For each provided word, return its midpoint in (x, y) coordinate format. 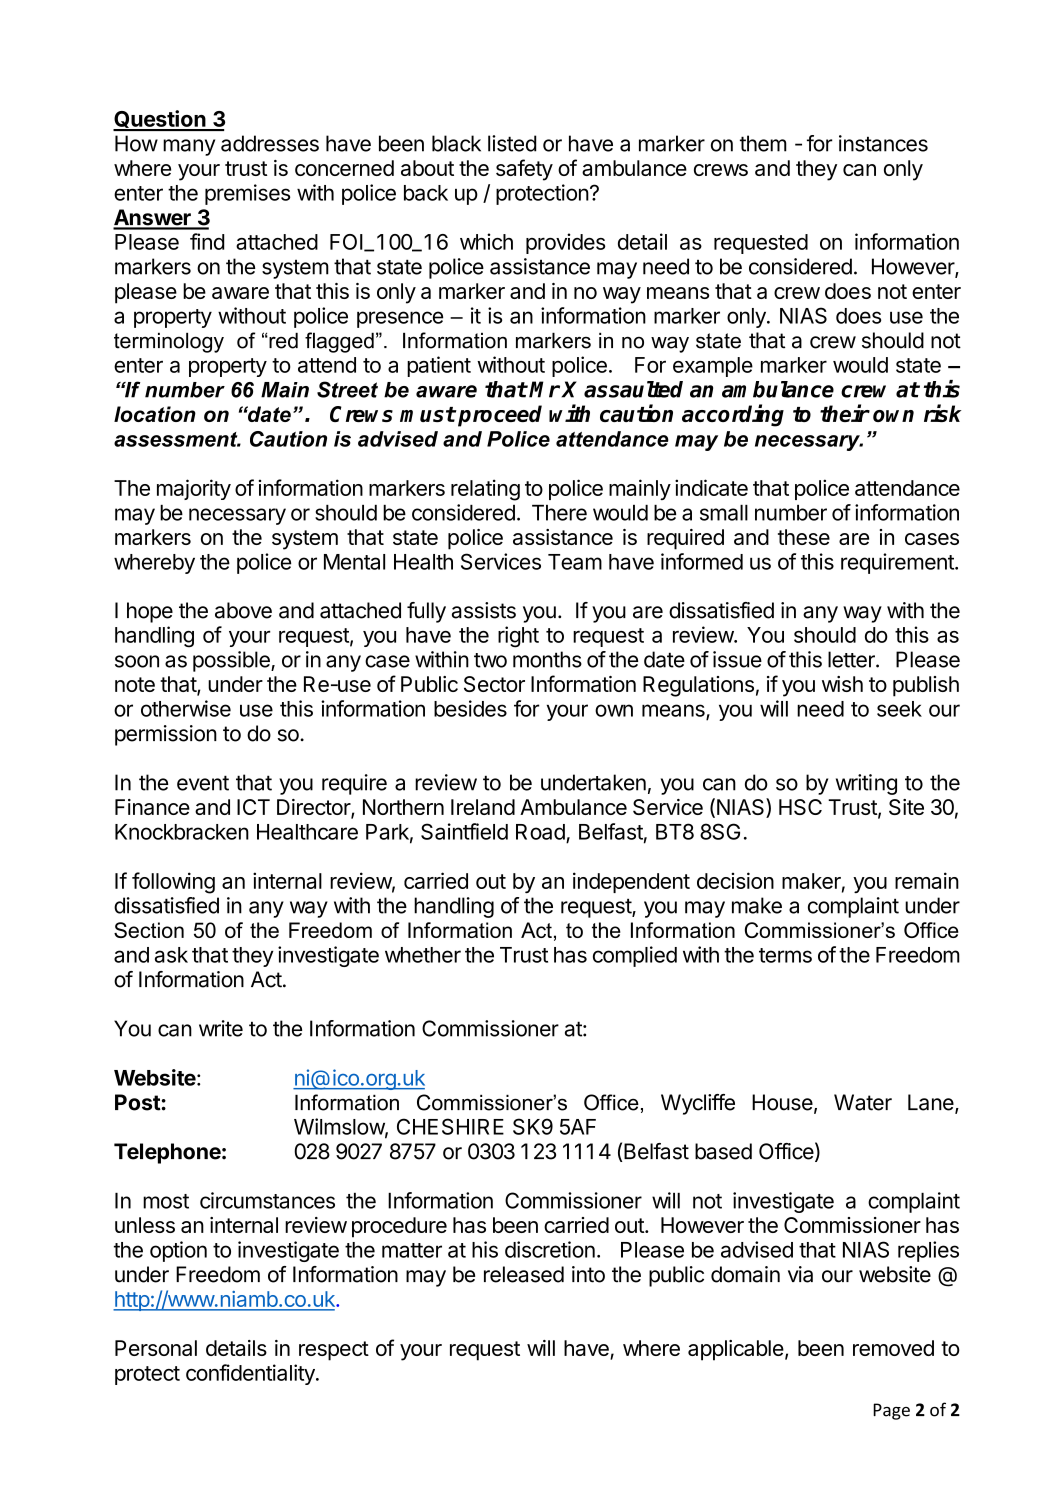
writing (866, 784)
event (203, 783)
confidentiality (251, 1374)
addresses (270, 143)
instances (883, 143)
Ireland (483, 807)
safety (524, 170)
